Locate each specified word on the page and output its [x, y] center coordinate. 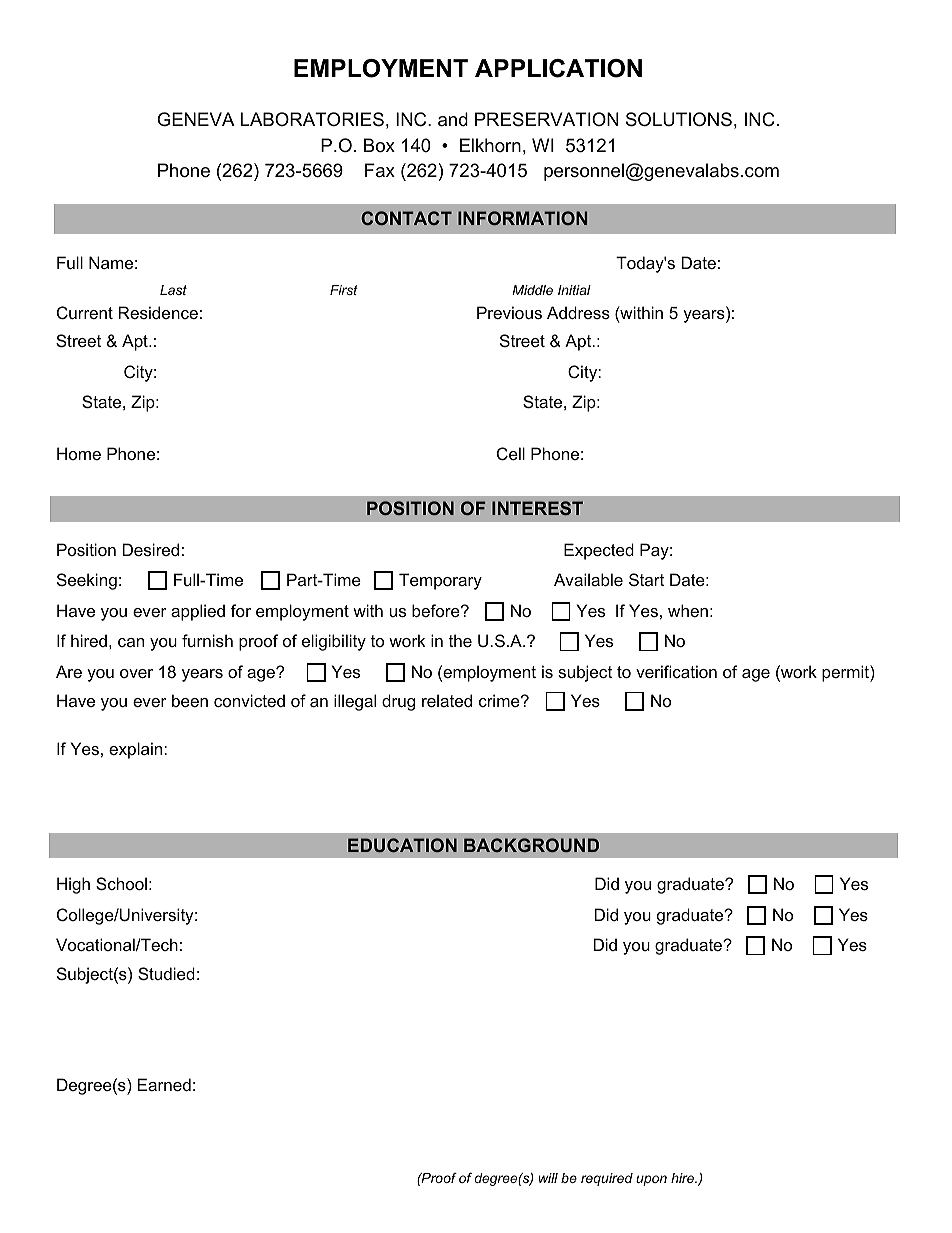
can [131, 642]
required [607, 1179]
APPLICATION [558, 68]
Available [588, 579]
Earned [164, 1084]
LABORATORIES [312, 119]
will [548, 1178]
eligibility [334, 642]
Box [379, 145]
